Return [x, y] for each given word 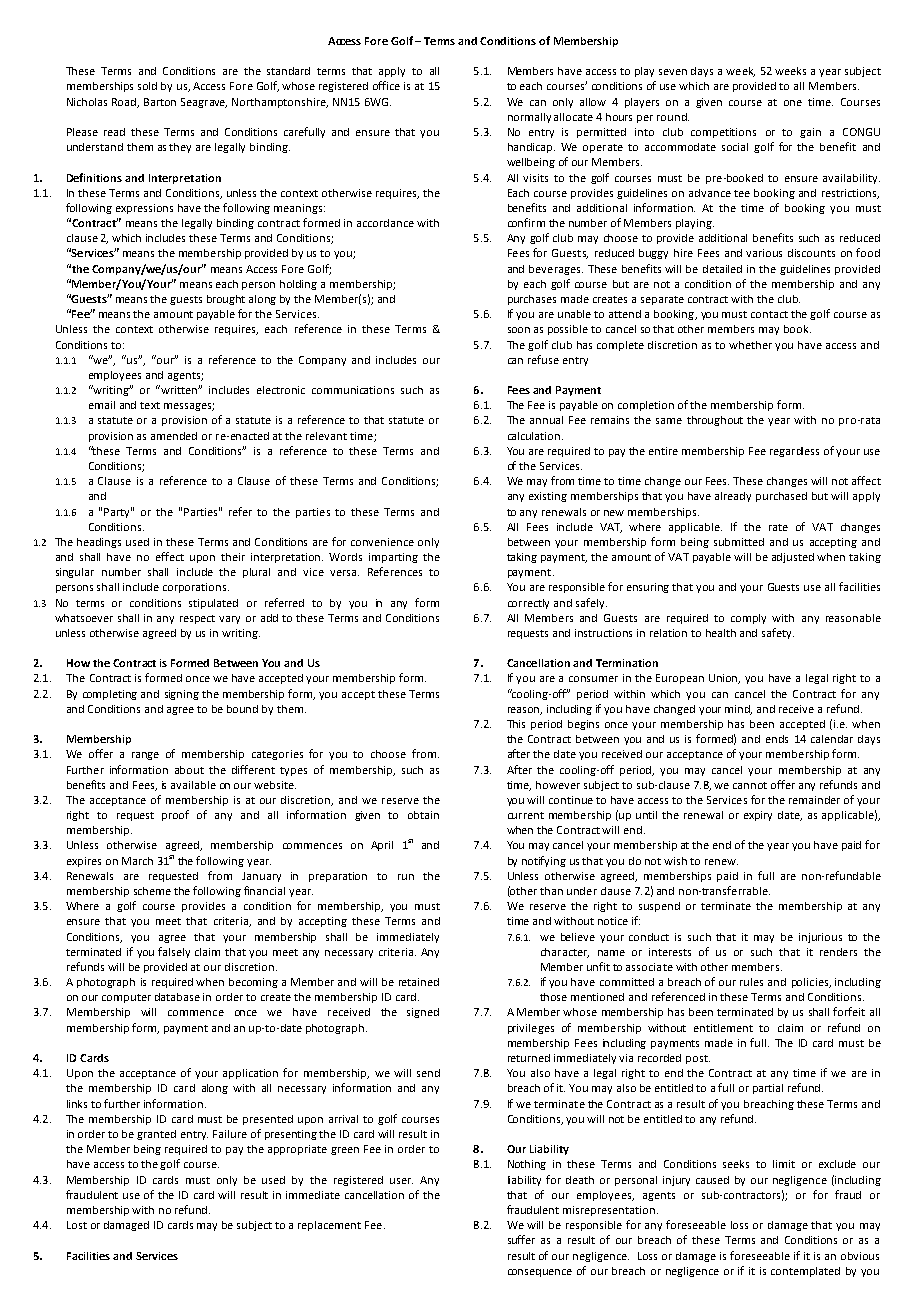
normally [529, 118]
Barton [160, 102]
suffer [521, 1239]
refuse [543, 359]
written [178, 389]
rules [751, 982]
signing [182, 695]
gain [810, 133]
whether [750, 345]
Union [724, 679]
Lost [77, 1225]
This [516, 724]
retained [419, 982]
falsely [174, 952]
